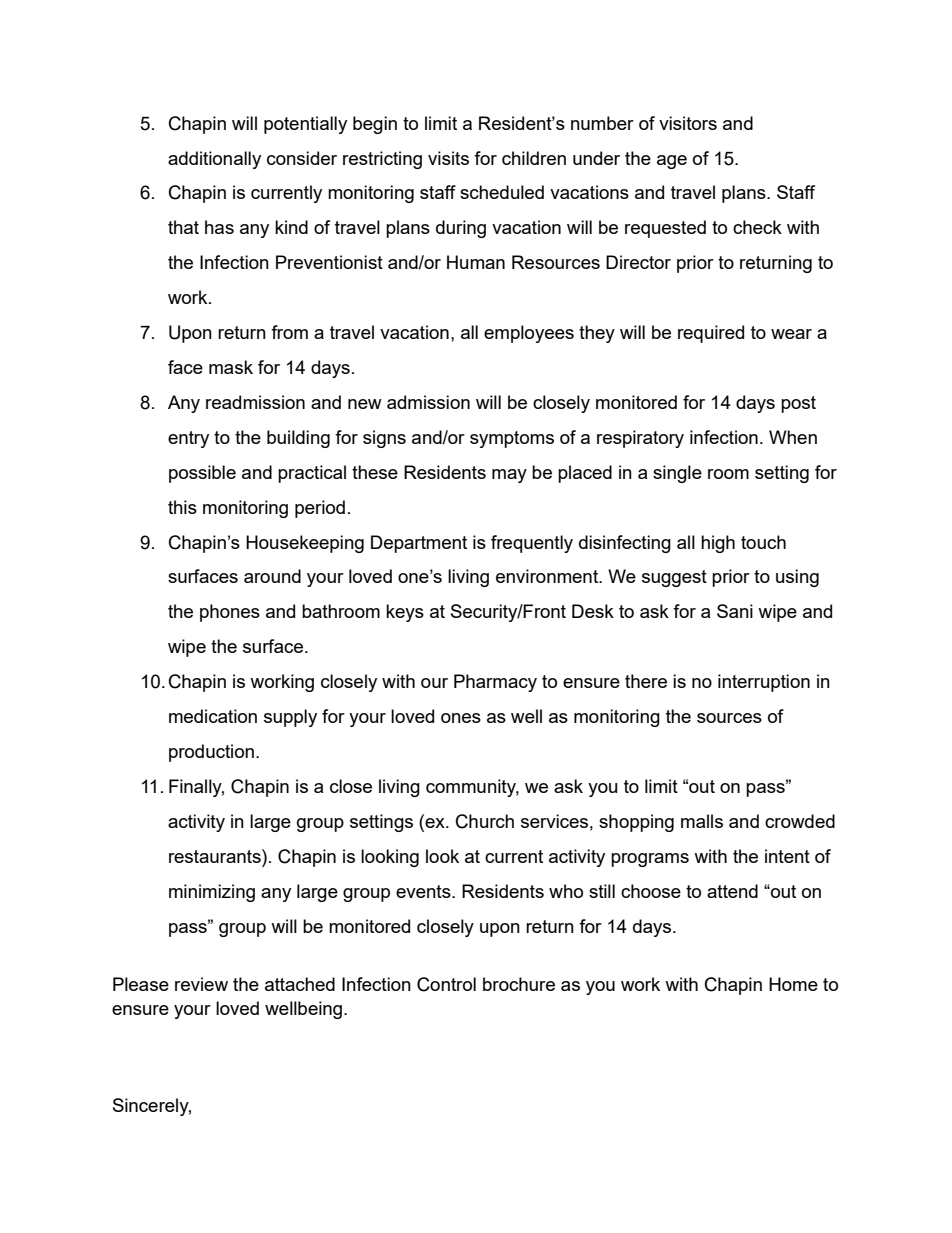 Image resolution: width=952 pixels, height=1233 pixels. What do you see at coordinates (711, 334) in the screenshot?
I see `required` at bounding box center [711, 334].
